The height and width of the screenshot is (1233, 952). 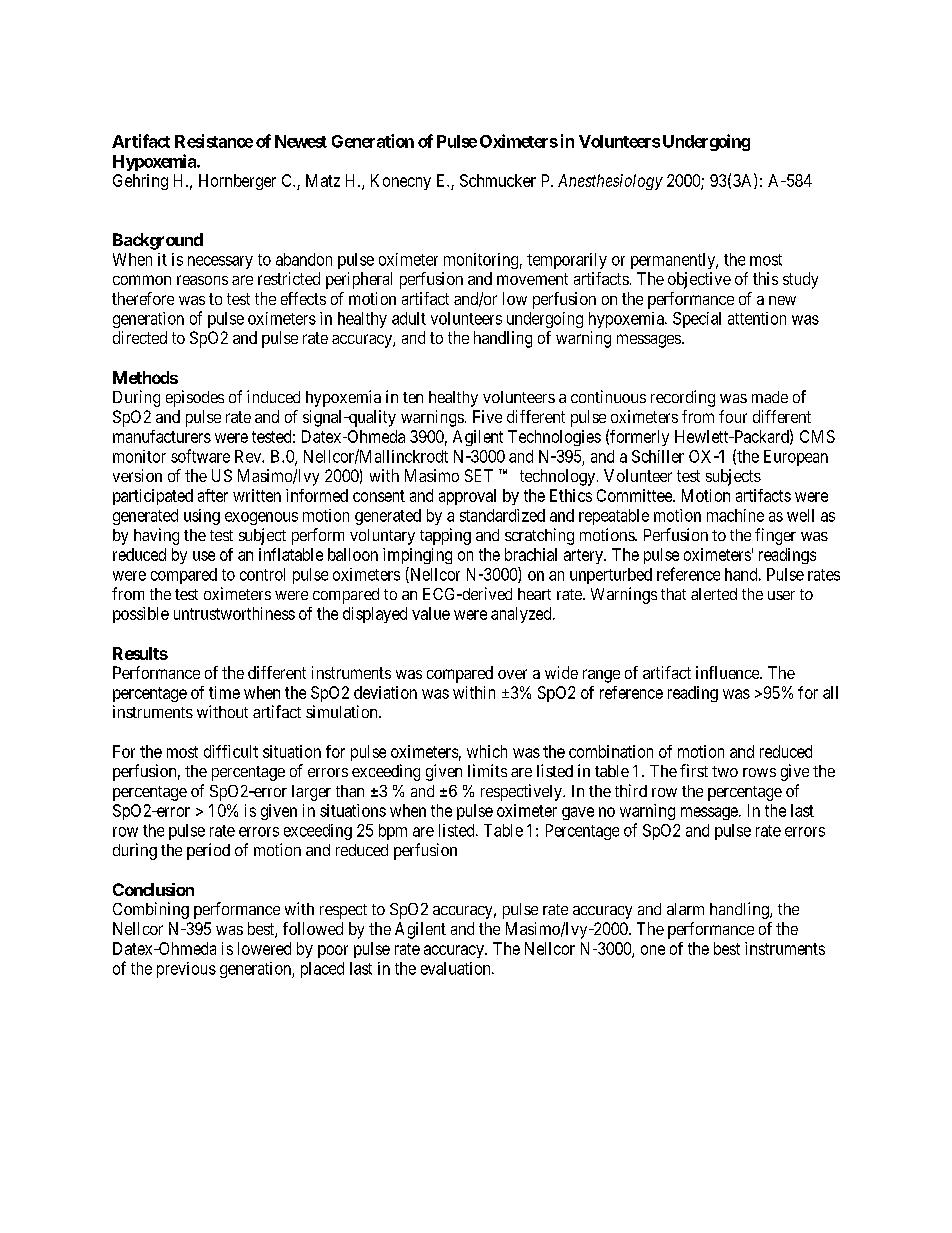 What do you see at coordinates (445, 536) in the screenshot?
I see `tapping` at bounding box center [445, 536].
